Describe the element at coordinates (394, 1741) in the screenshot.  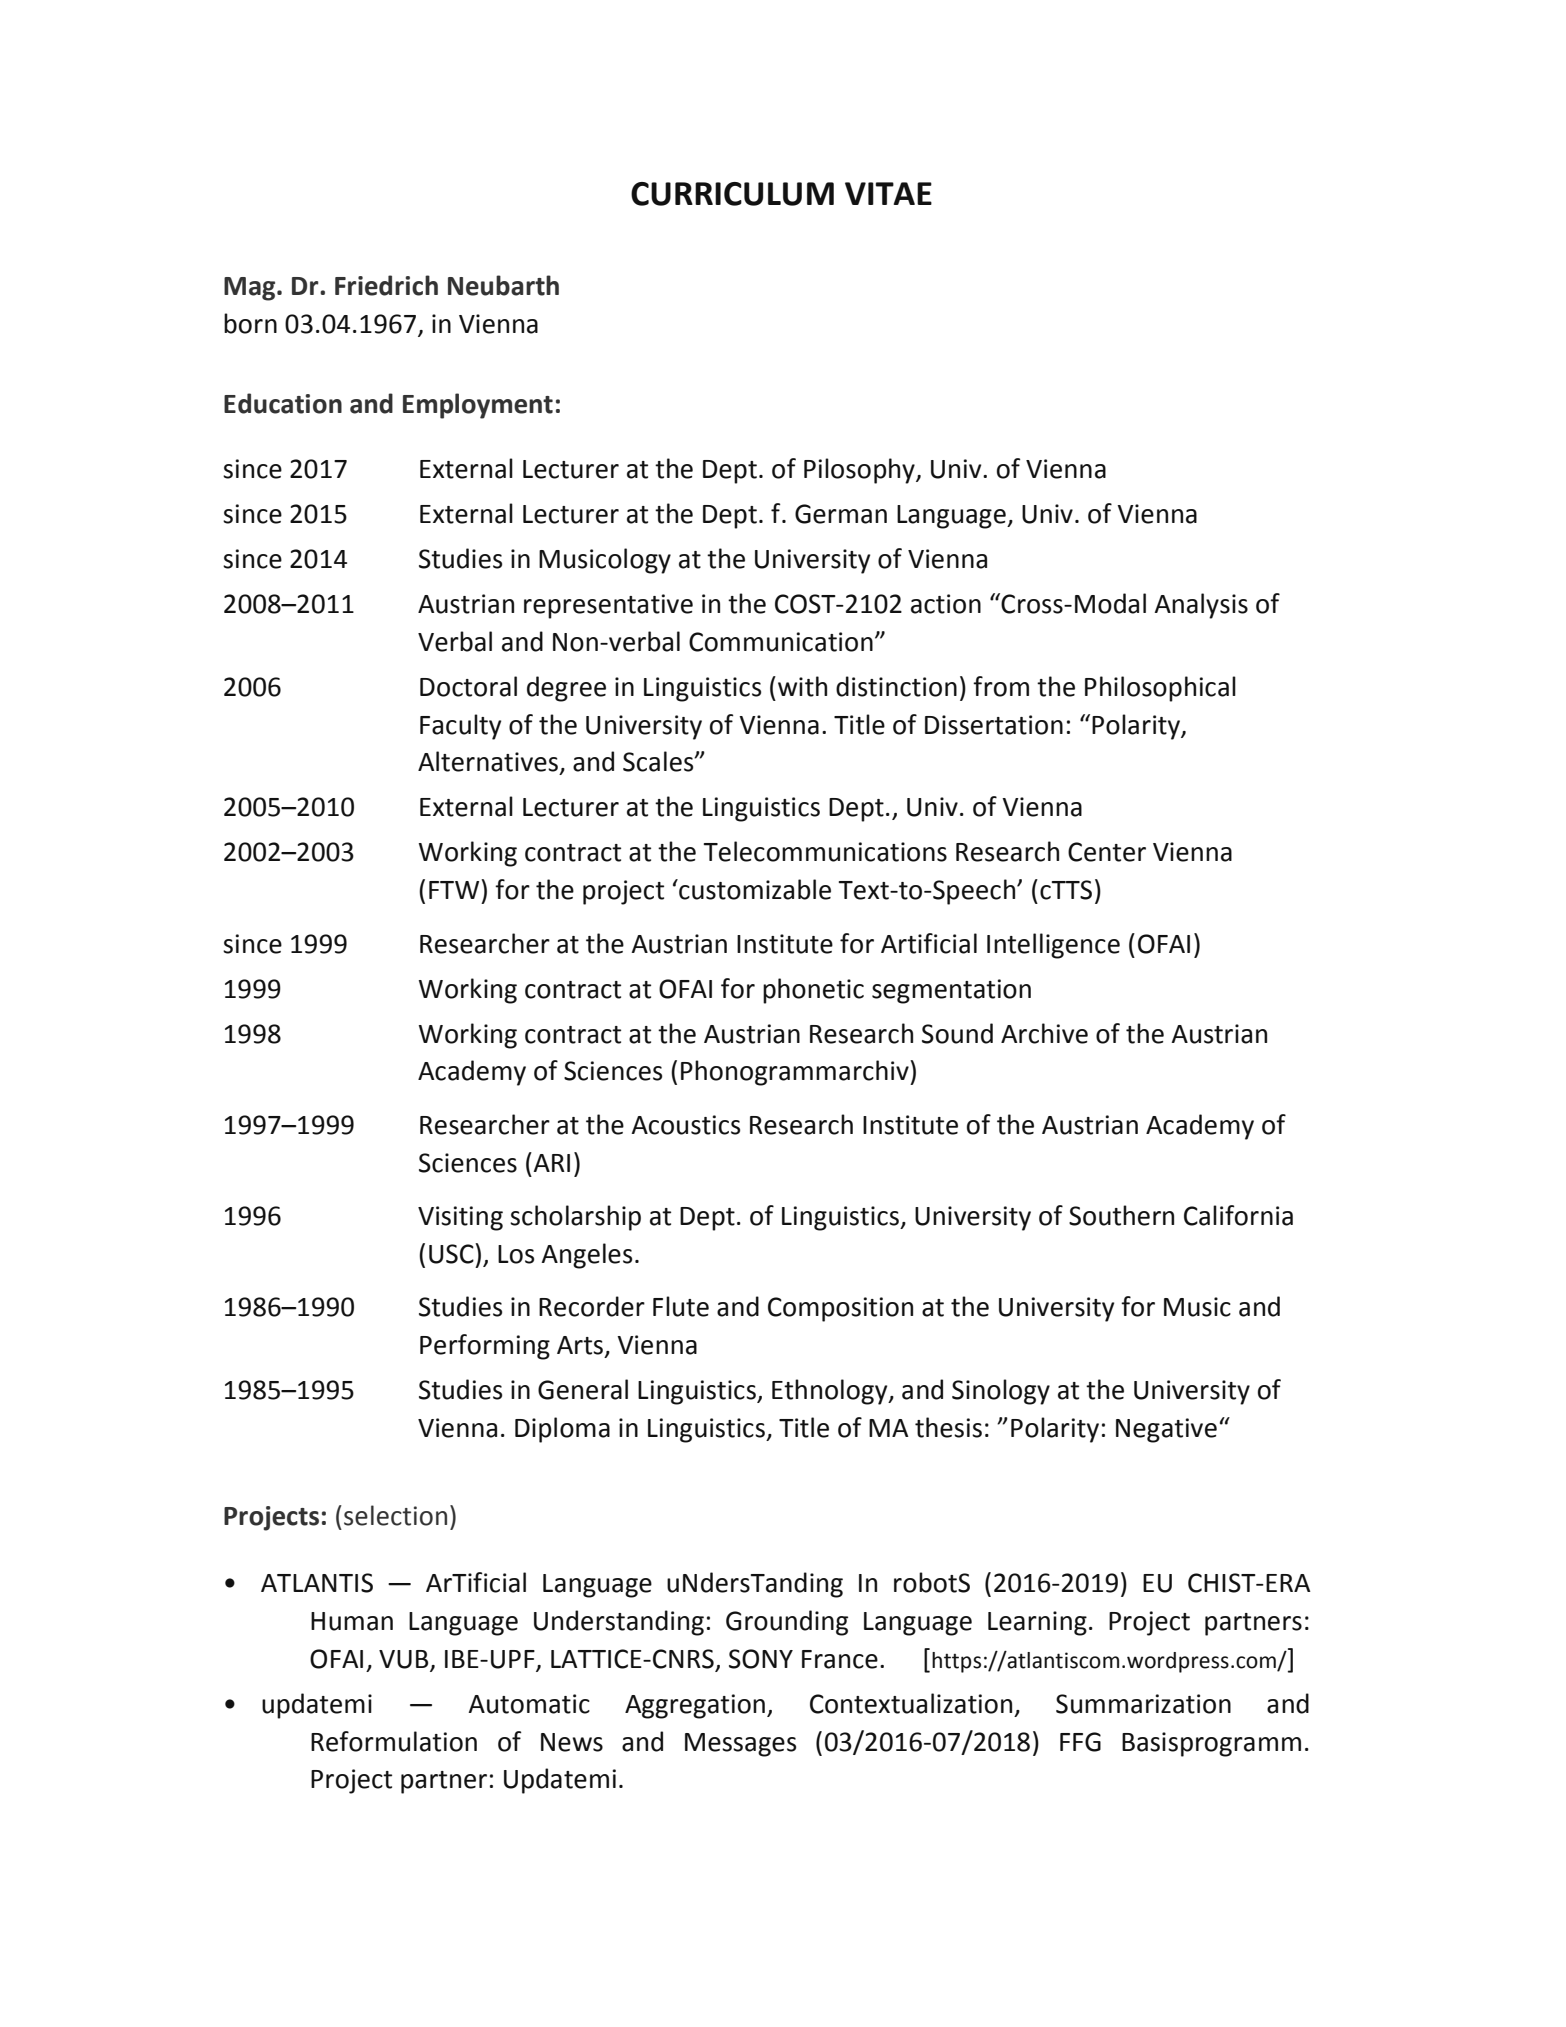
I see `Reformulation` at that location.
